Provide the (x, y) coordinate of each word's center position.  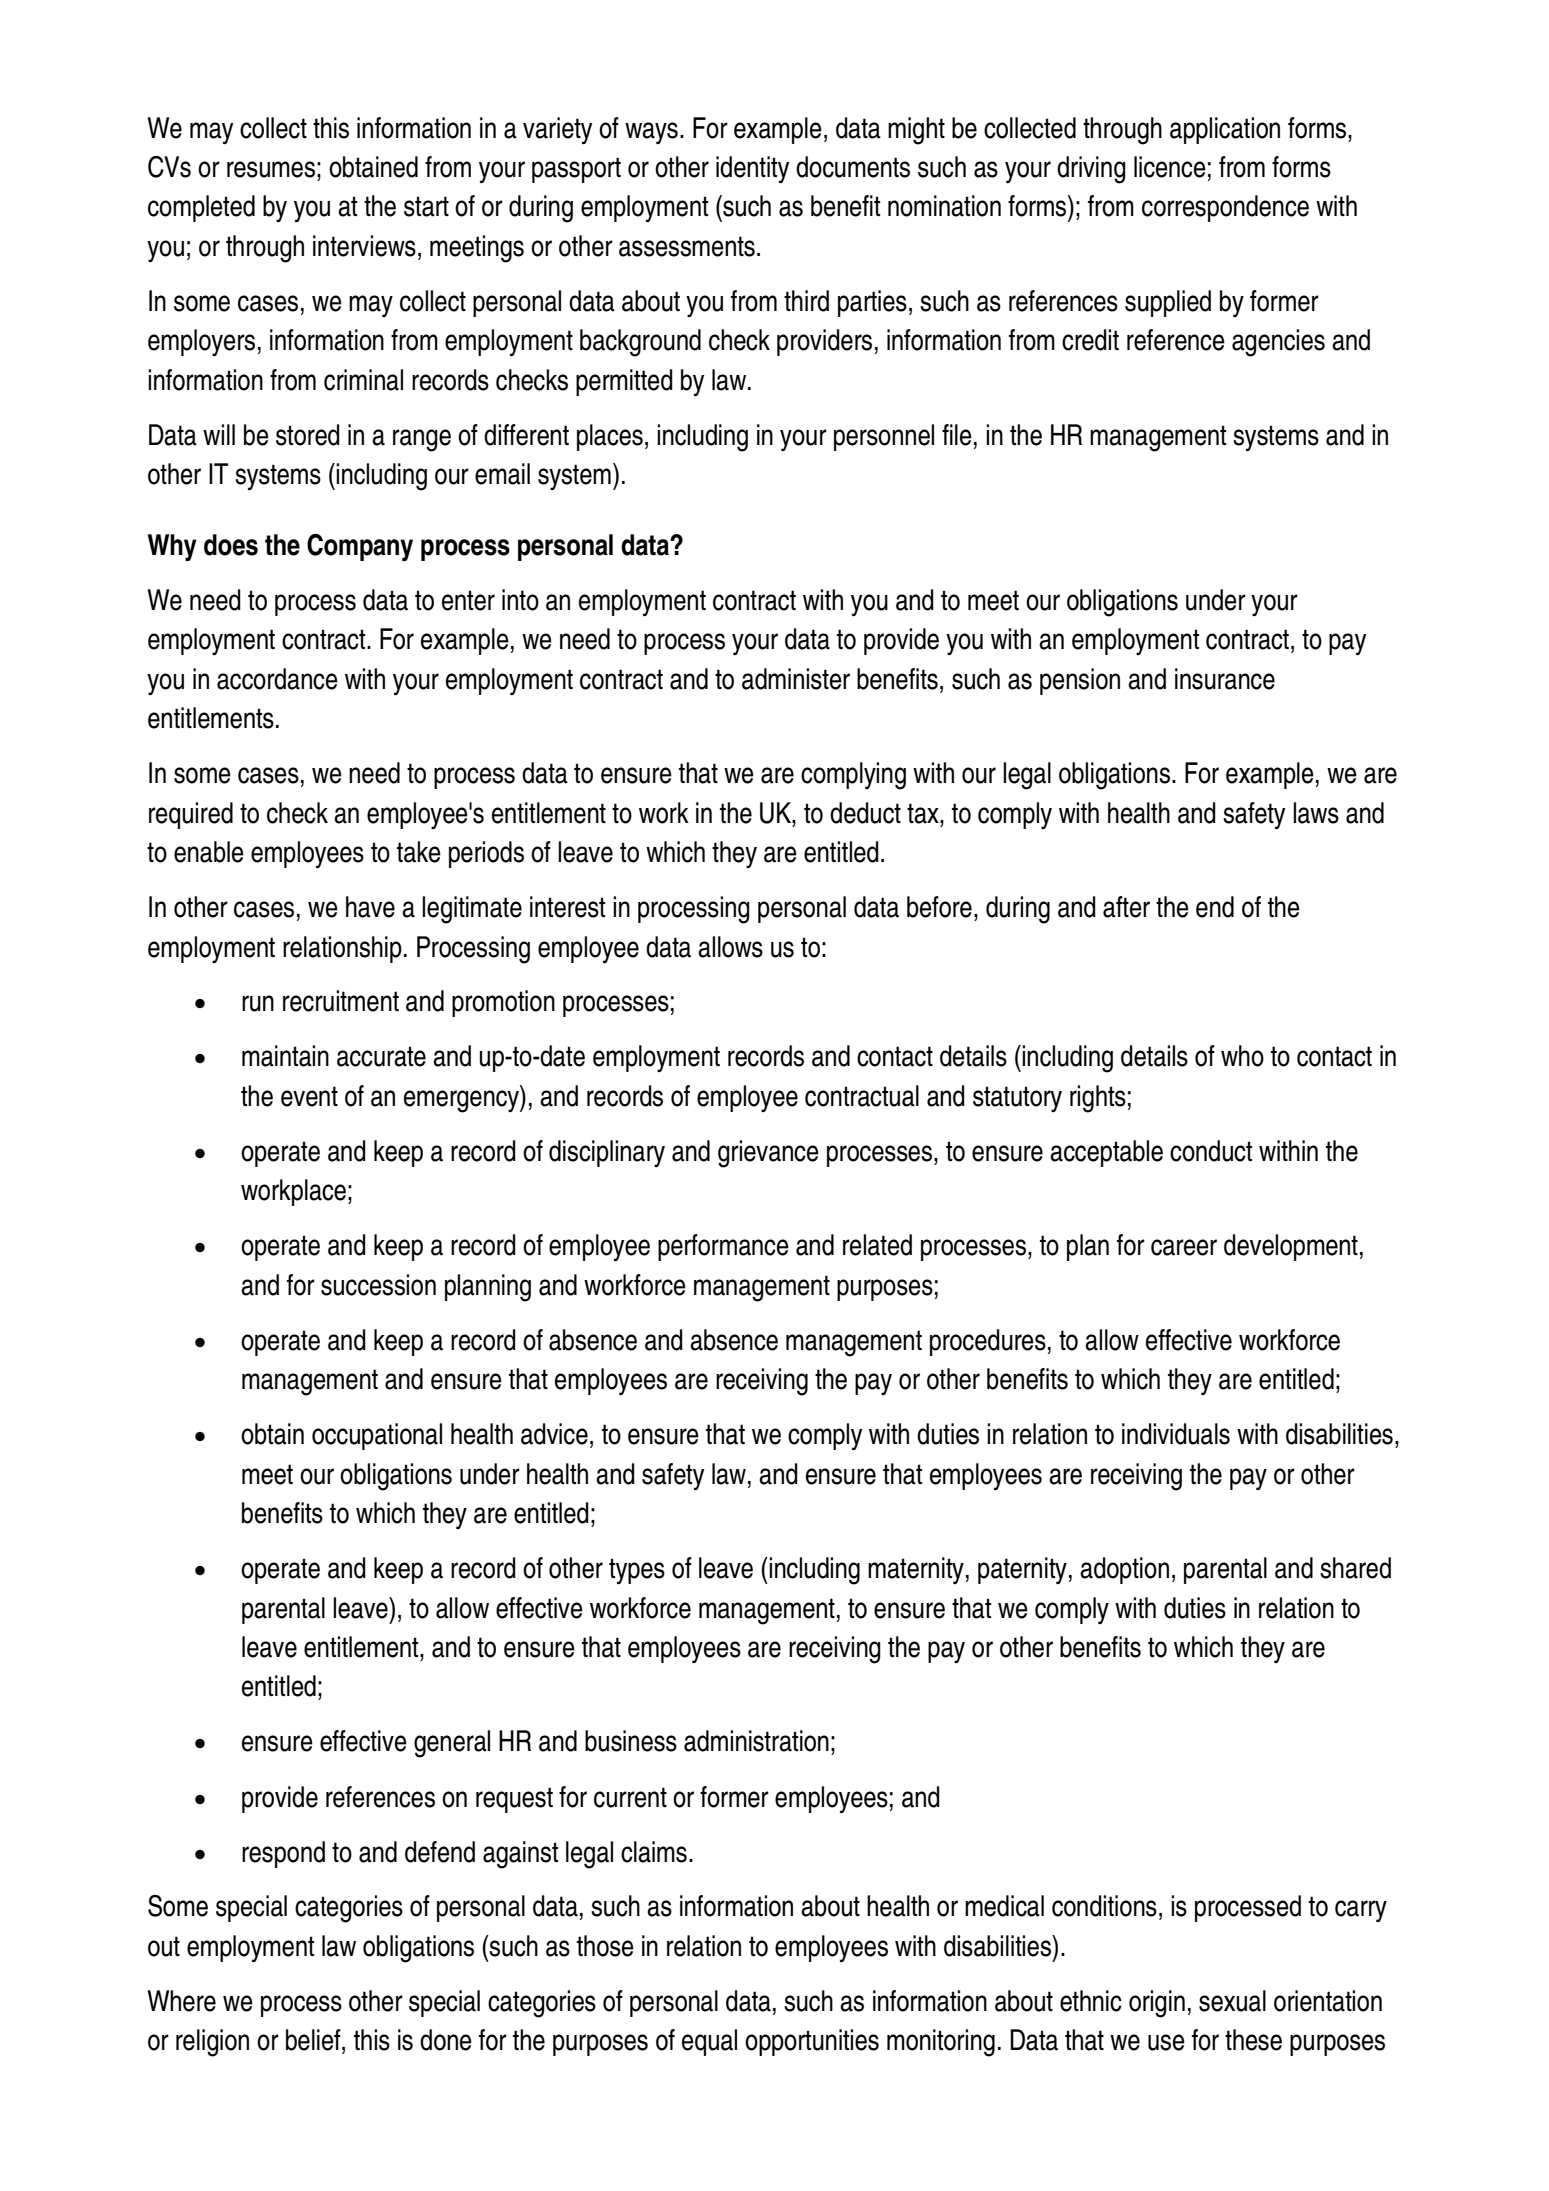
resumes (271, 169)
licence (1170, 167)
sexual (1232, 2001)
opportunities (812, 2042)
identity (752, 169)
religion (212, 2043)
